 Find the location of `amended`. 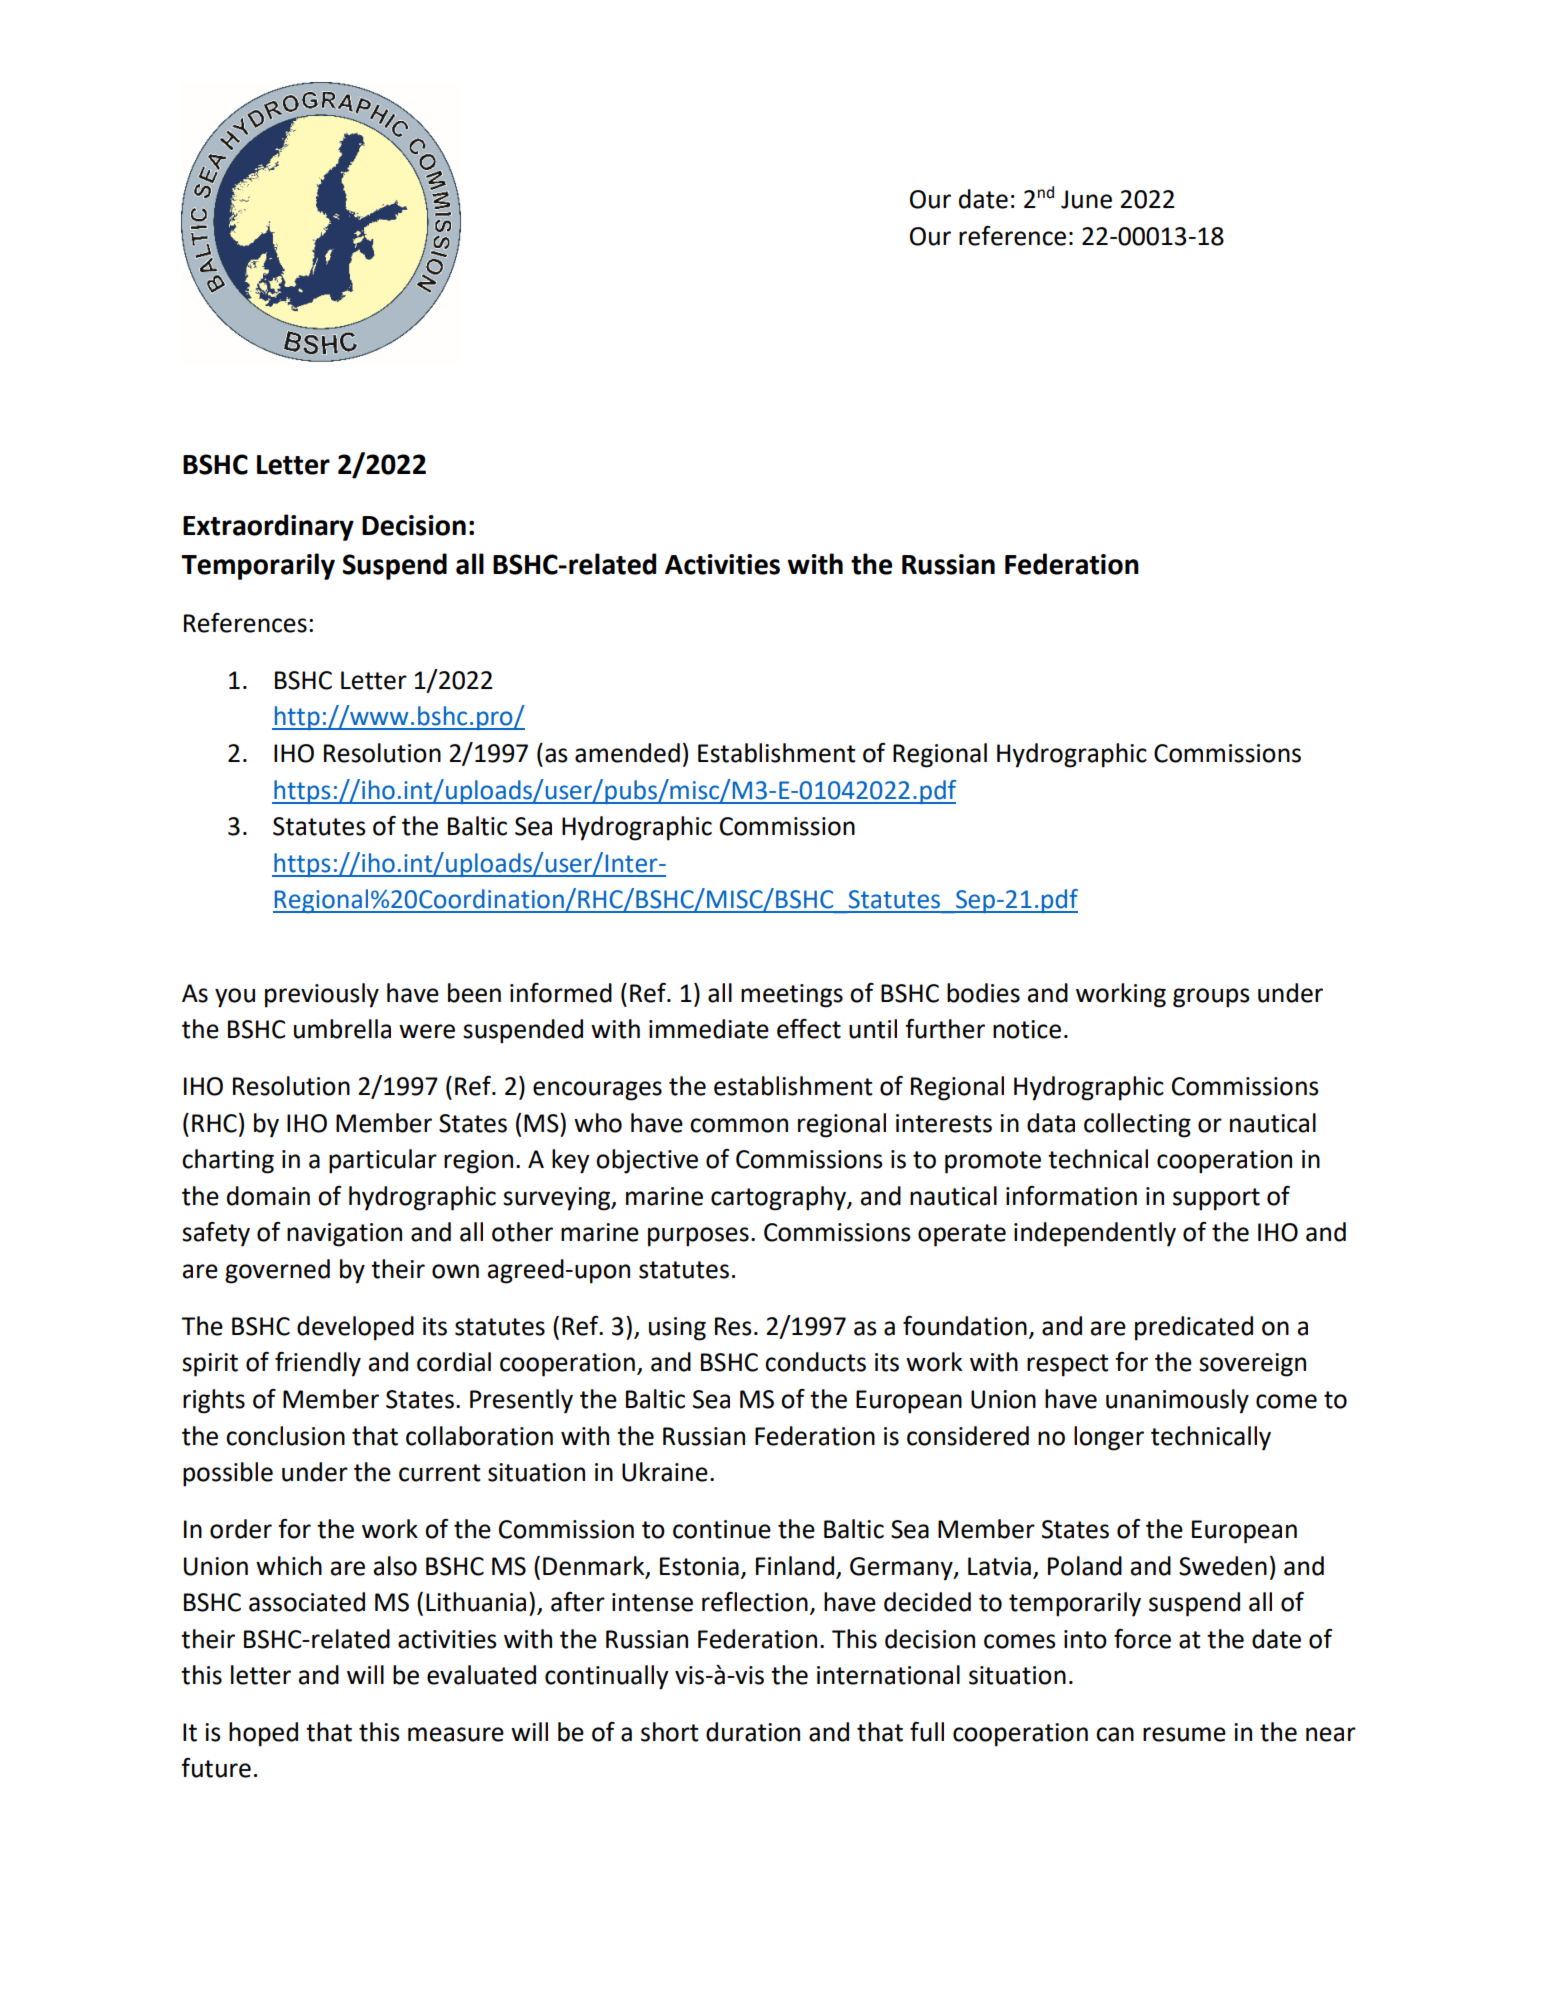

amended is located at coordinates (627, 753).
